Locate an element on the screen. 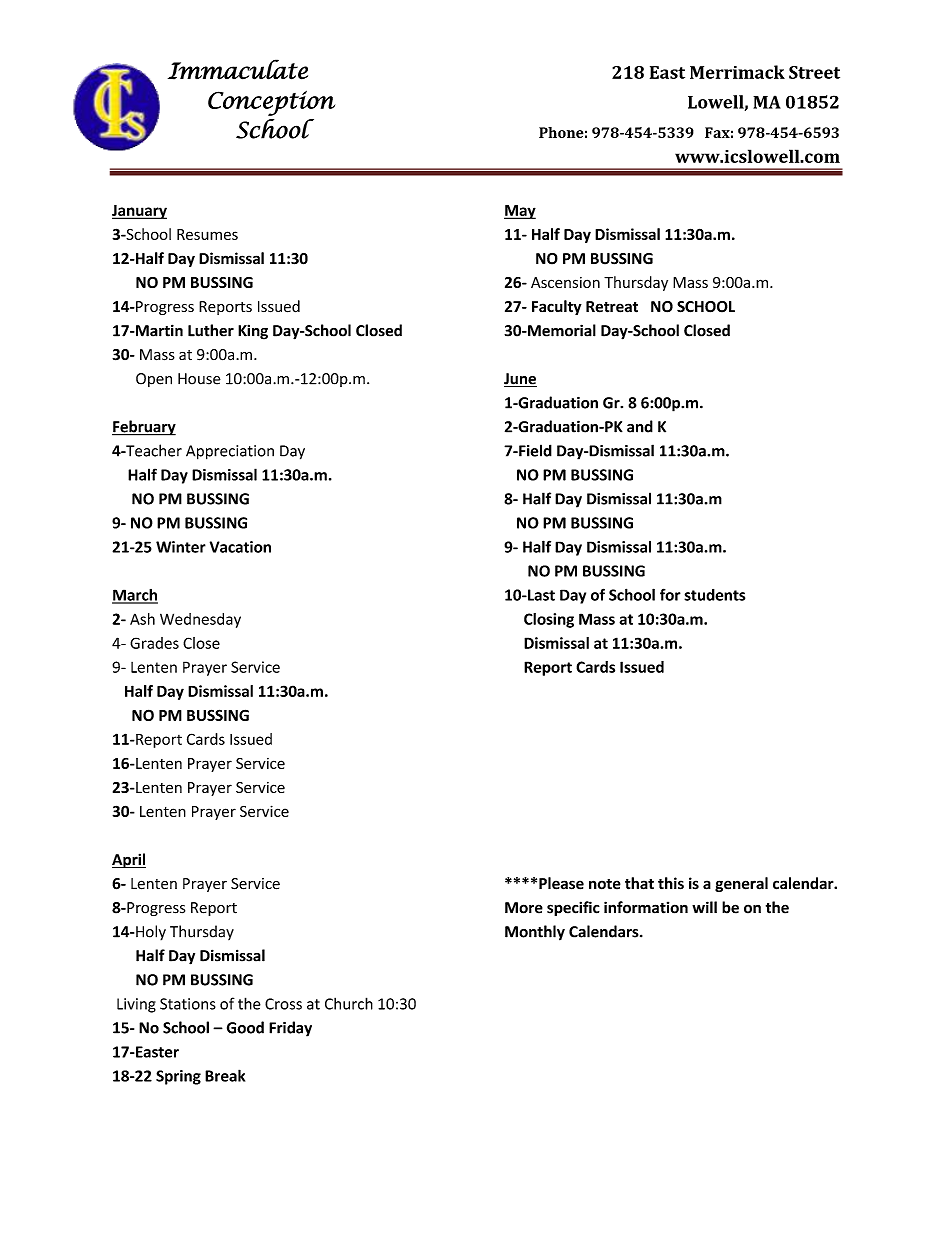 The image size is (952, 1233). Immaculate is located at coordinates (238, 69).
